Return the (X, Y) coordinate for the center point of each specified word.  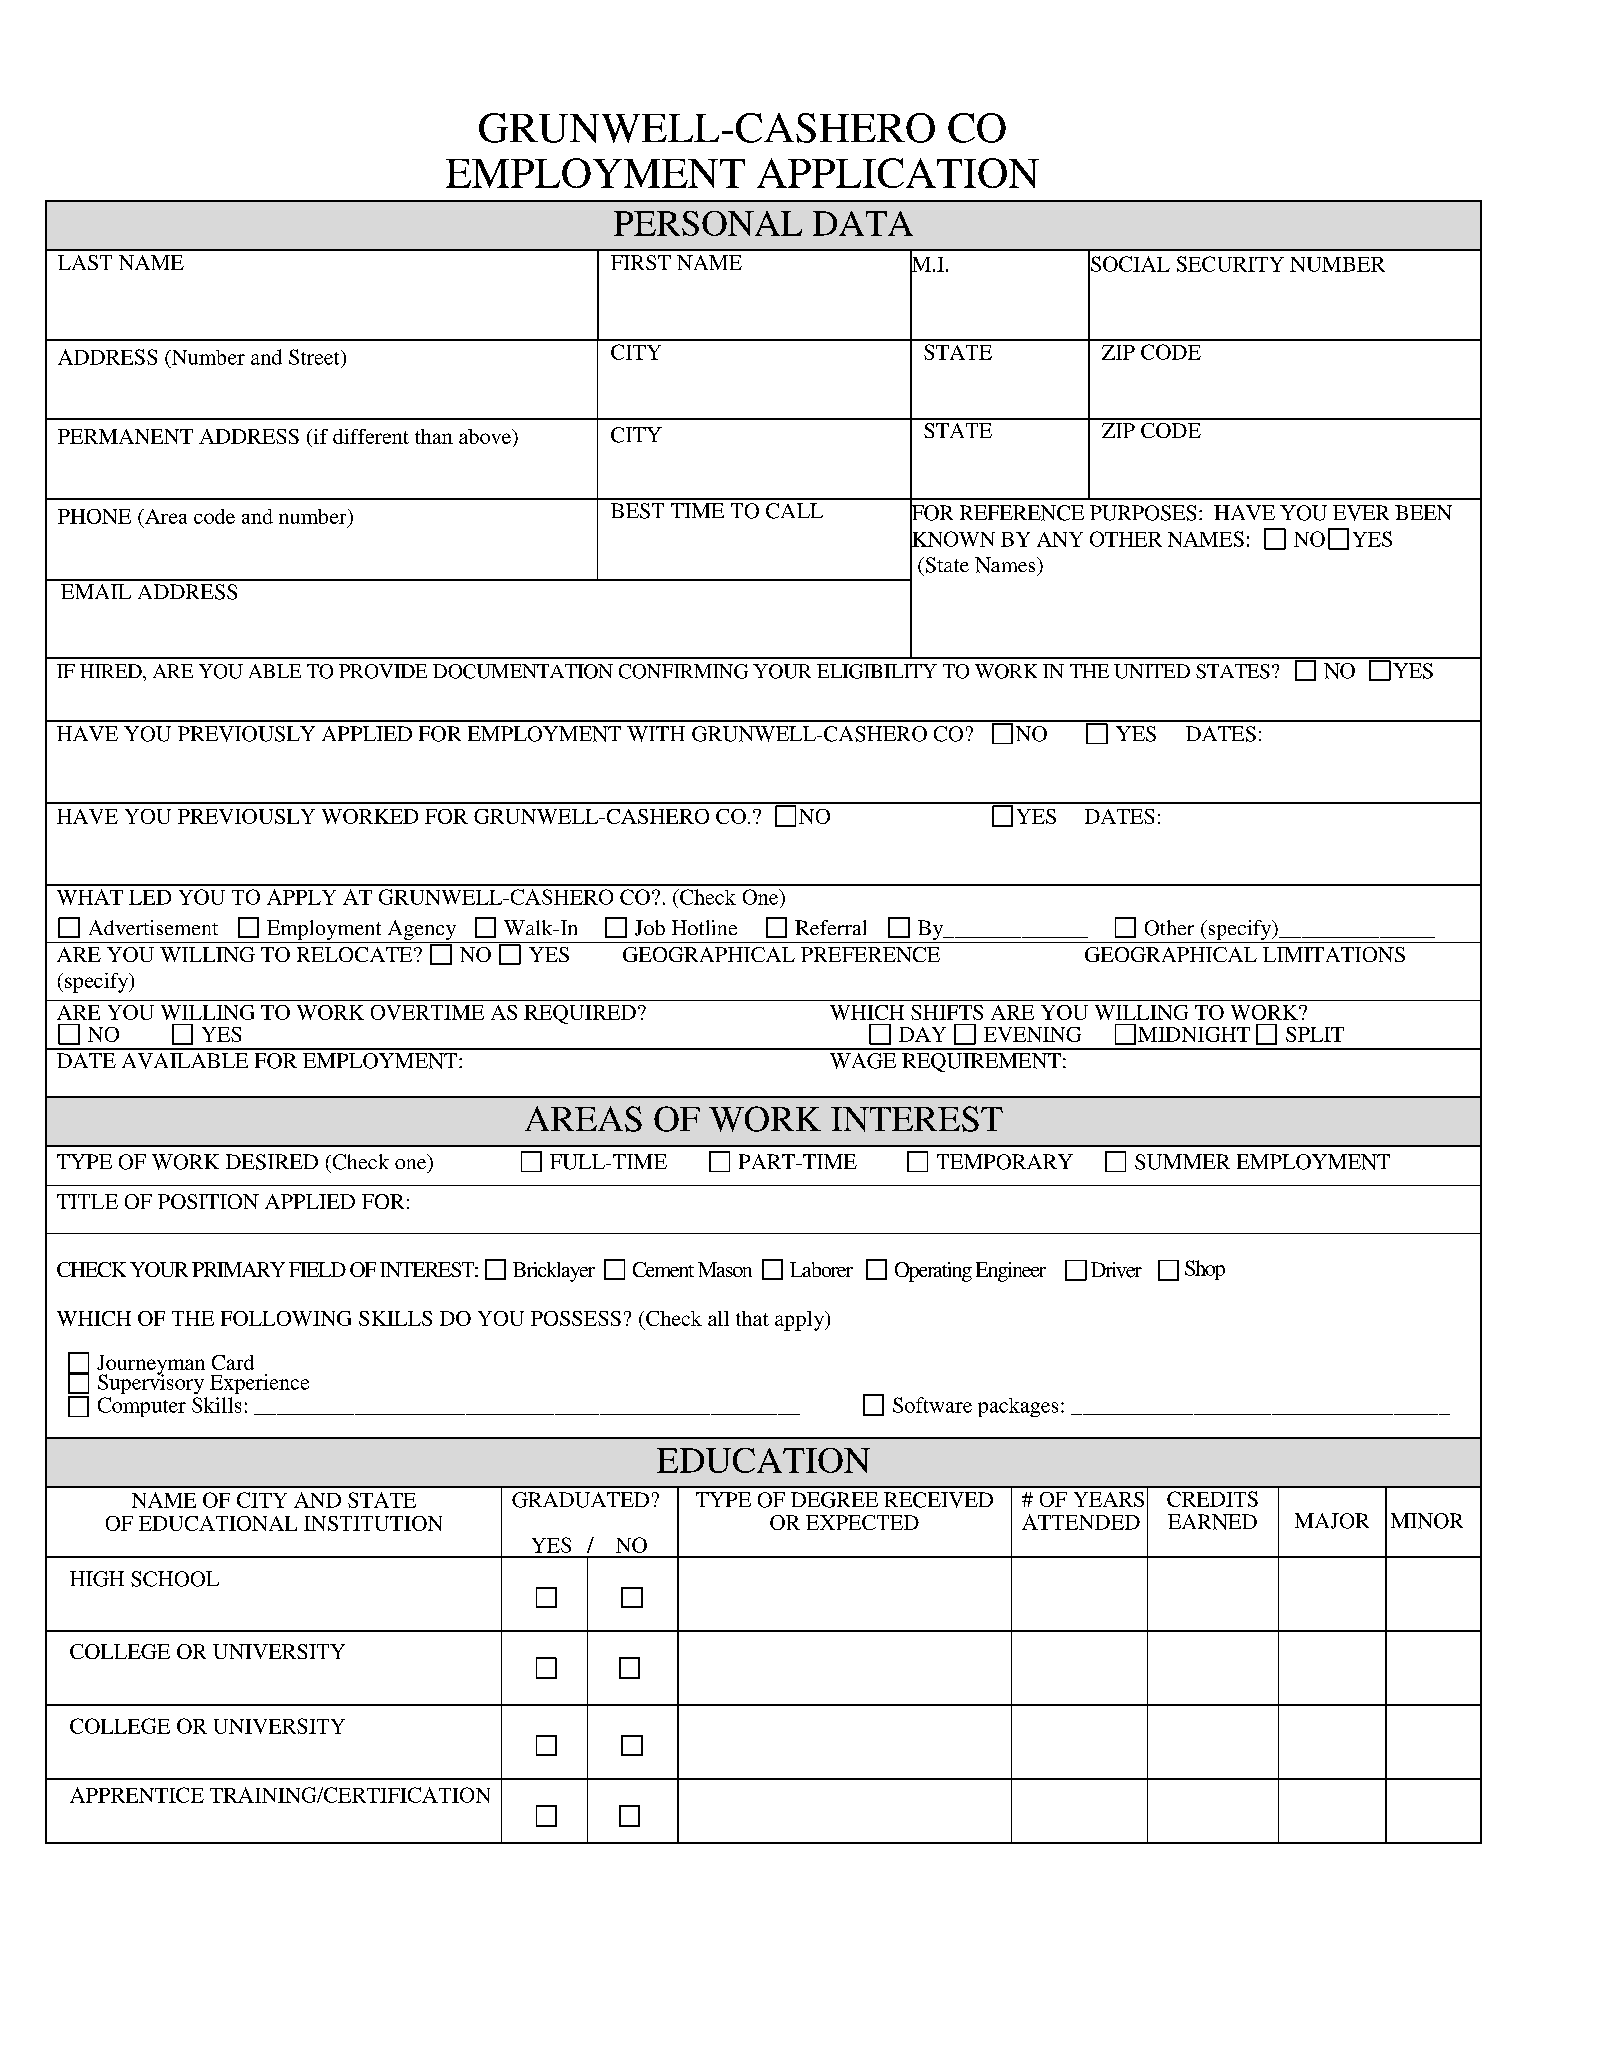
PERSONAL (708, 223)
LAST (85, 262)
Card (233, 1362)
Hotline (704, 927)
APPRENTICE (137, 1795)
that (752, 1318)
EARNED (1212, 1522)
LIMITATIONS (1334, 954)
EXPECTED (862, 1522)
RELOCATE (356, 954)
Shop (1205, 1270)
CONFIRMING (683, 671)
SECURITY (1230, 264)
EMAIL (96, 591)
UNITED (1152, 671)
